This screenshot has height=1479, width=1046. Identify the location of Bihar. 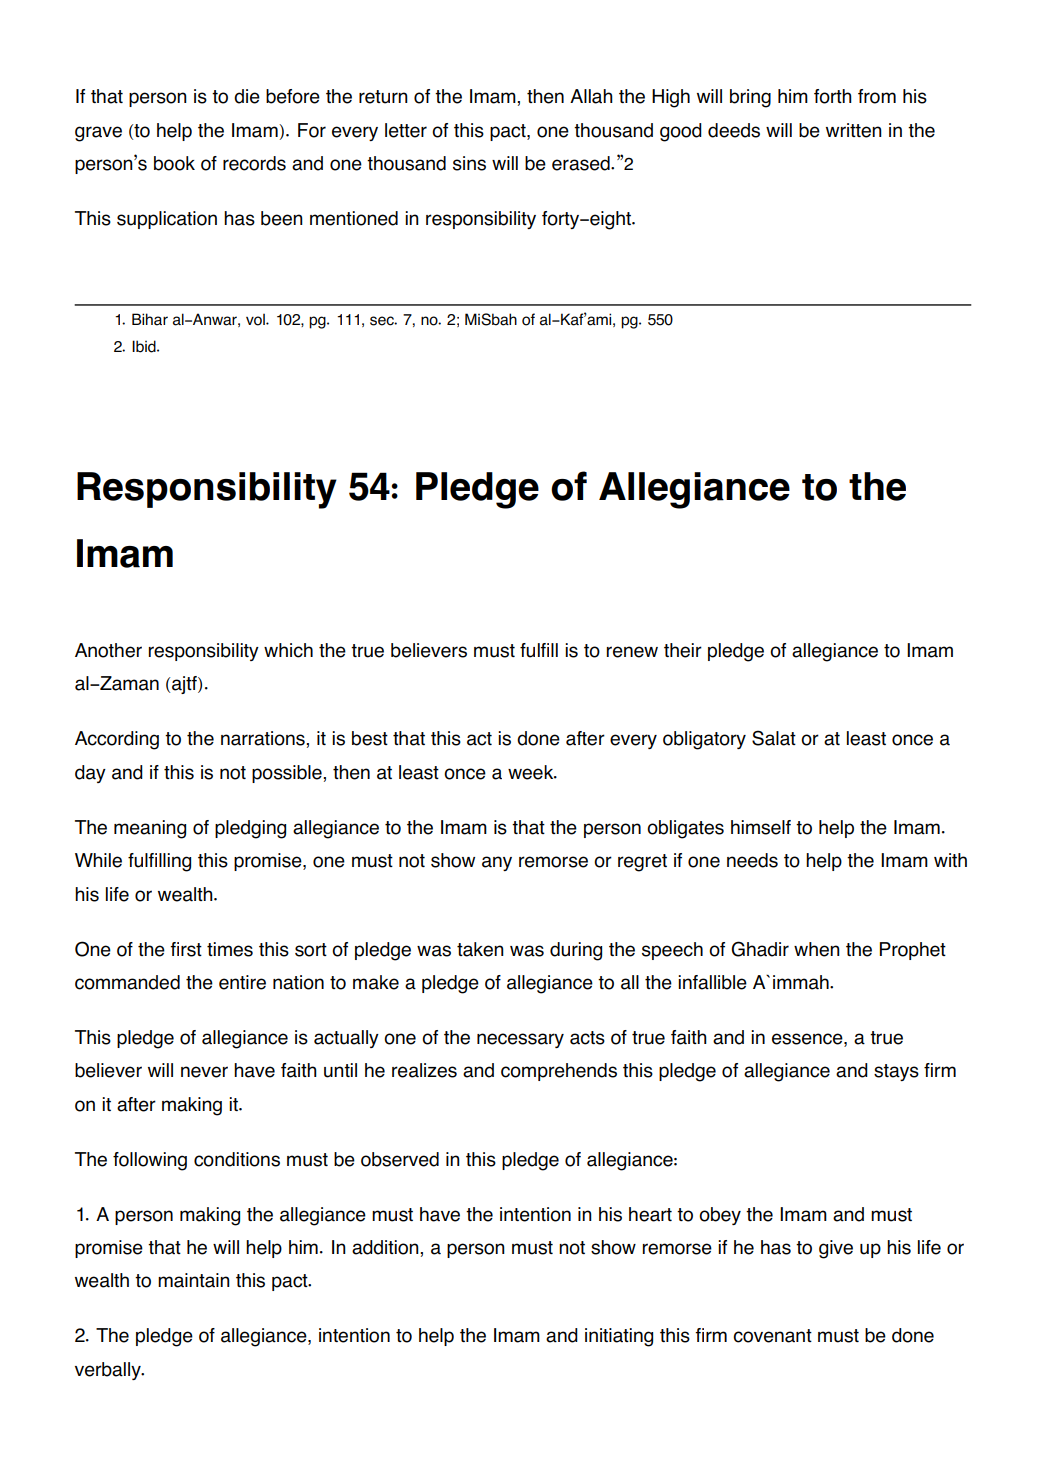
(150, 319).
